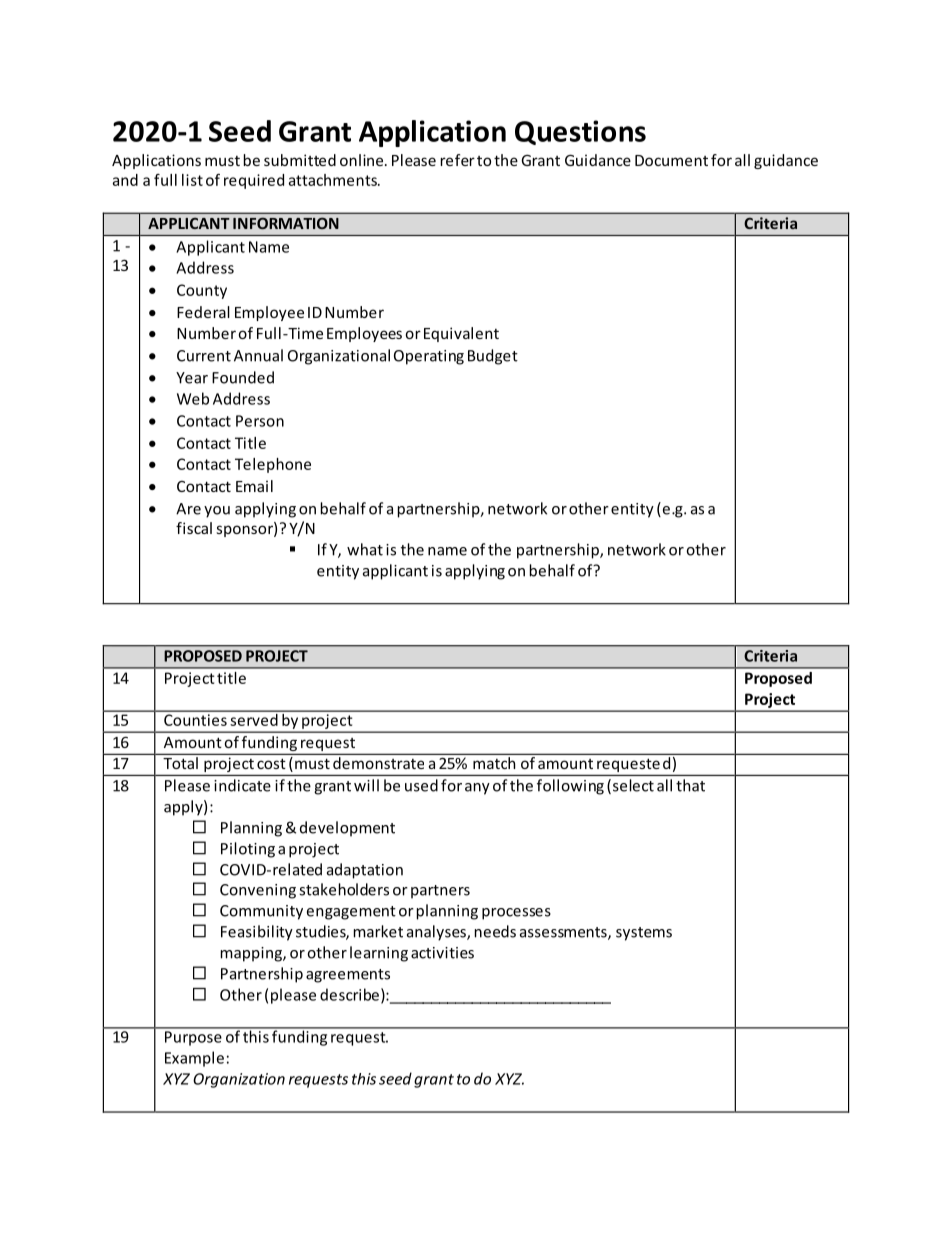  What do you see at coordinates (378, 763) in the page?
I see `demonstrate` at bounding box center [378, 763].
